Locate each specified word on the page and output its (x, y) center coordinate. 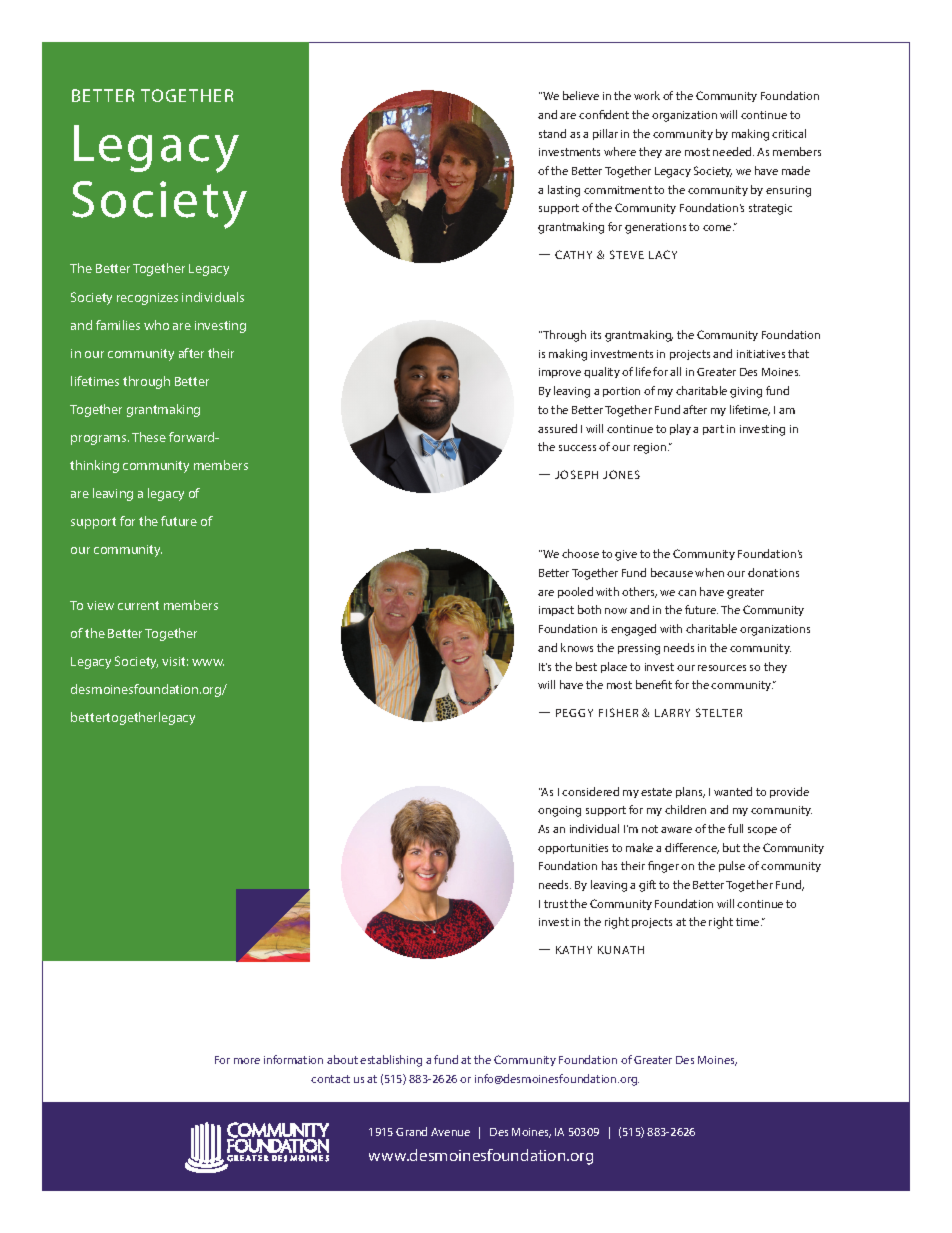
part (713, 430)
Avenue (450, 1132)
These (149, 437)
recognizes (147, 299)
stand (552, 133)
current (138, 605)
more (247, 1061)
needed (733, 151)
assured (557, 428)
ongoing (559, 811)
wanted (733, 791)
